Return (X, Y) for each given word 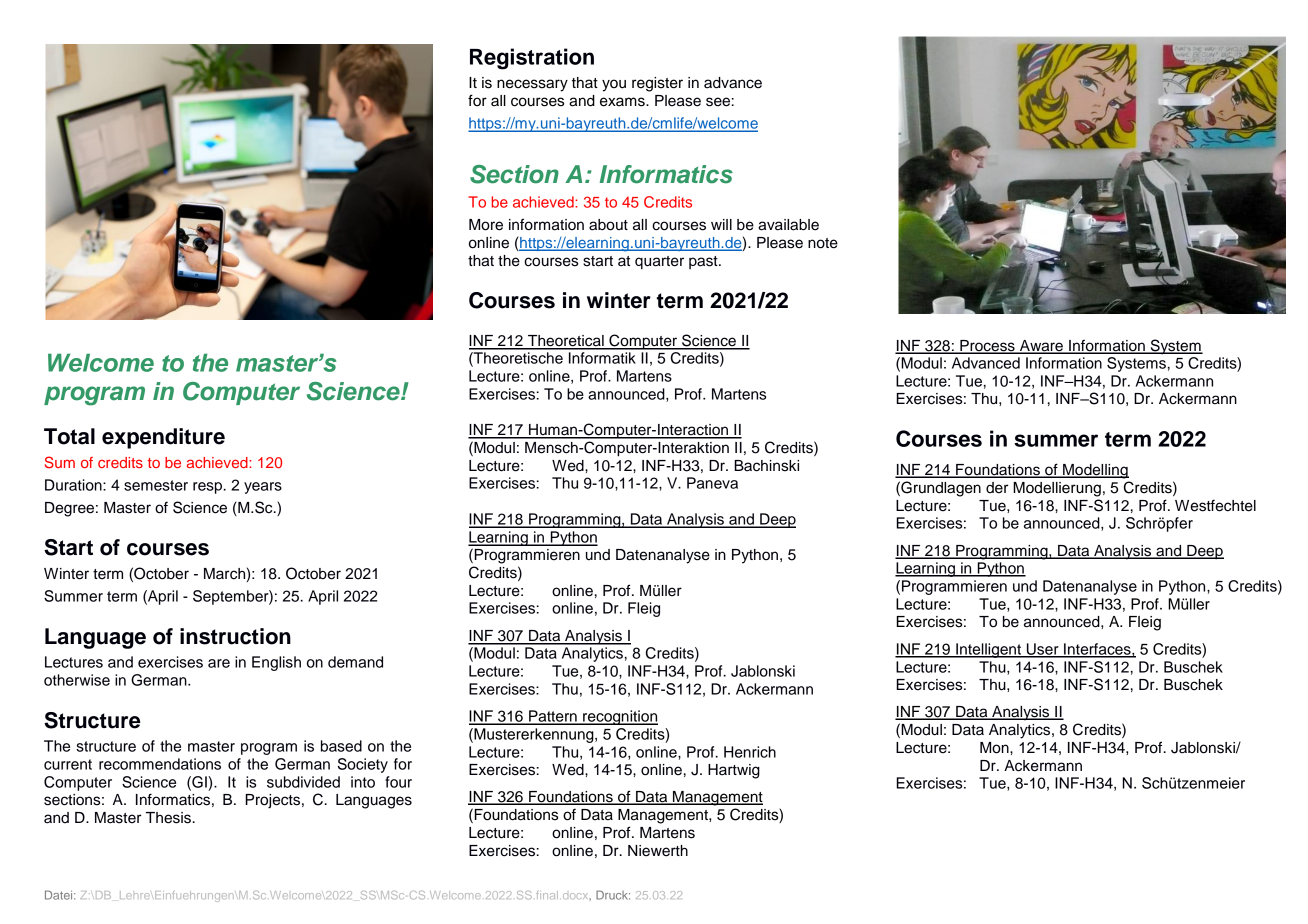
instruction (235, 636)
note (823, 243)
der (997, 488)
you (614, 85)
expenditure (163, 438)
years (263, 488)
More (486, 225)
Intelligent (989, 650)
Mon (995, 748)
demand (355, 662)
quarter (659, 263)
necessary (532, 85)
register (657, 84)
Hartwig (734, 771)
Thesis (168, 818)
